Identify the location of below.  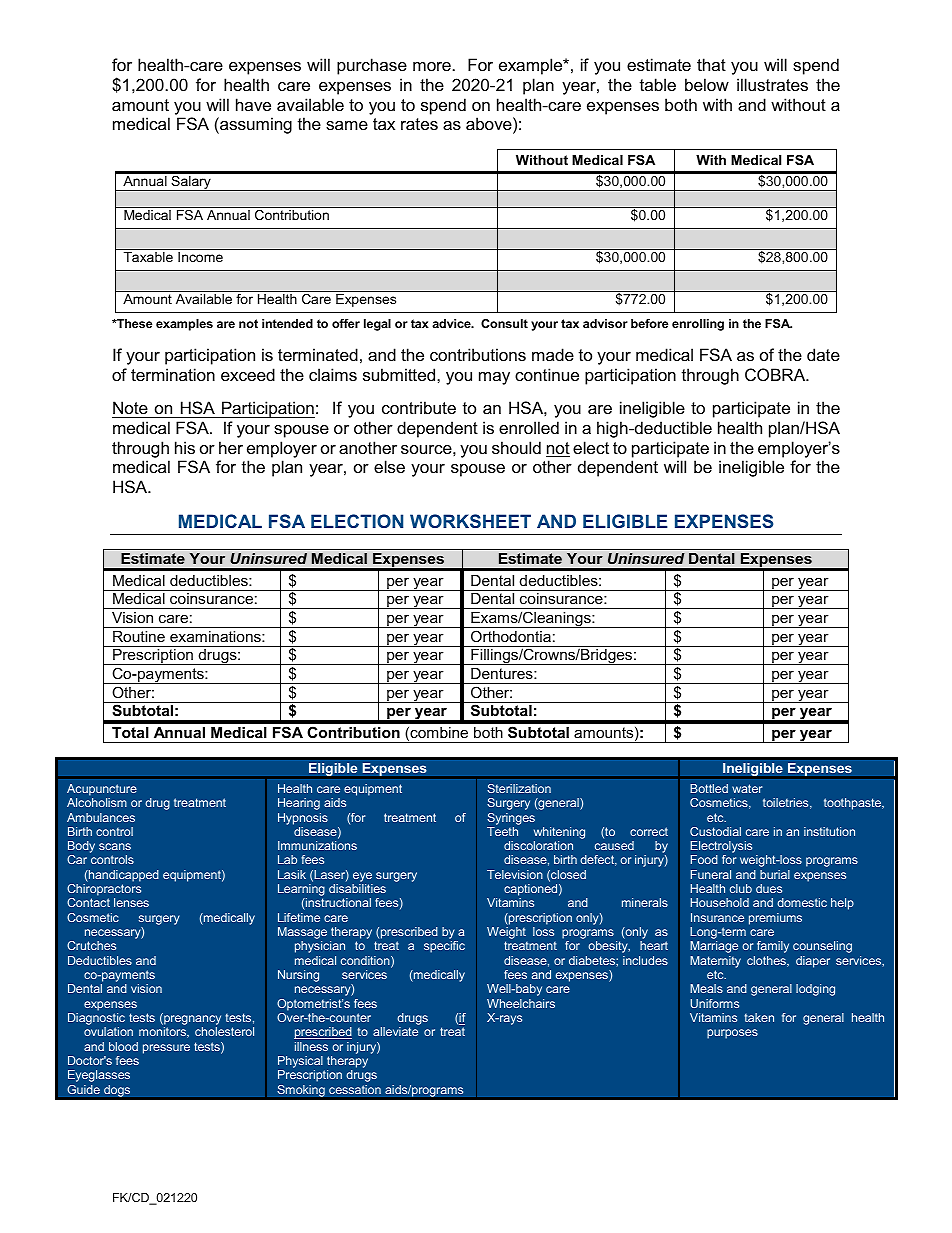
(707, 84).
